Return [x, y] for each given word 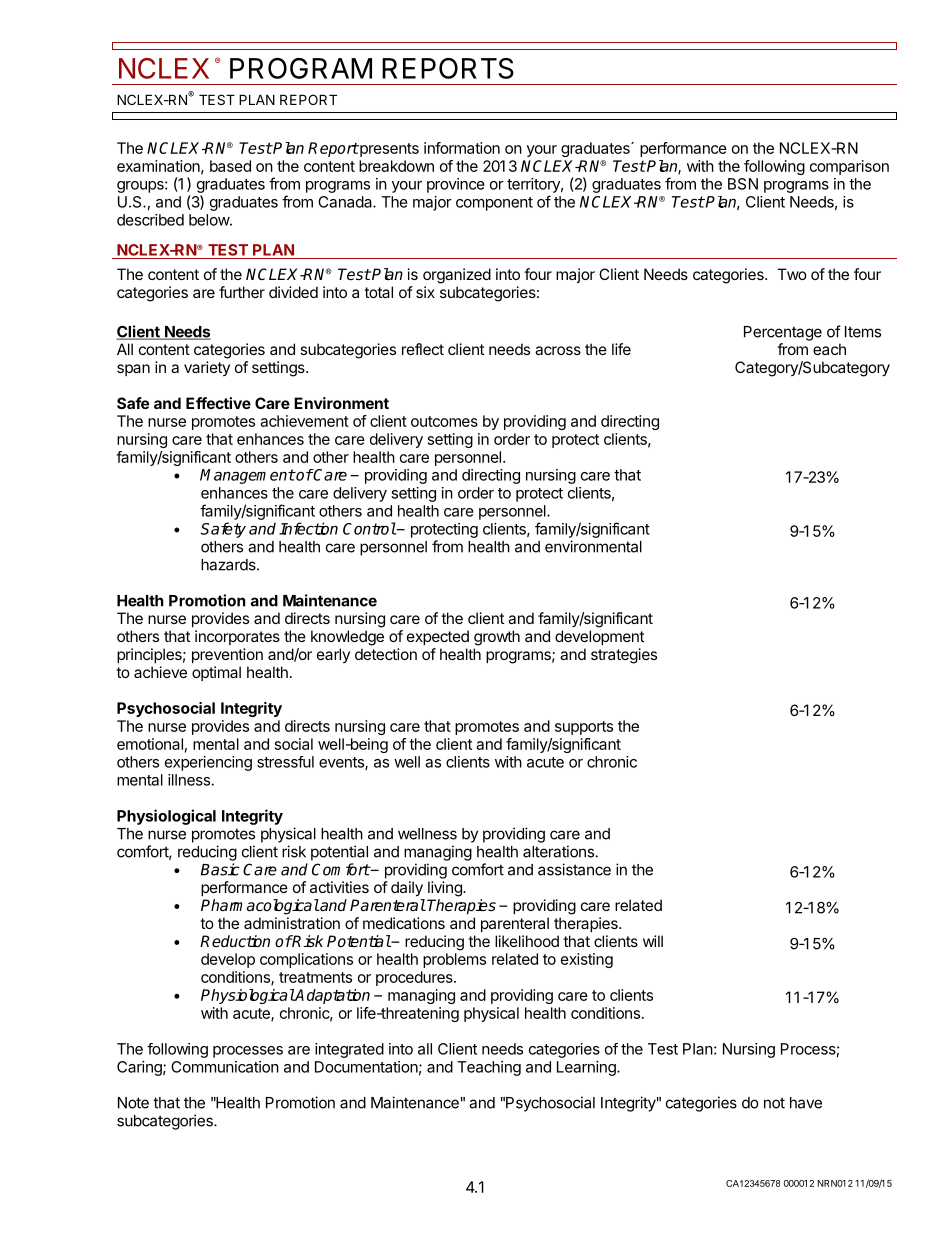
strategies [624, 656]
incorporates [237, 637]
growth [497, 638]
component [494, 204]
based [230, 166]
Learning [587, 1068]
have [806, 1103]
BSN [743, 184]
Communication [225, 1067]
